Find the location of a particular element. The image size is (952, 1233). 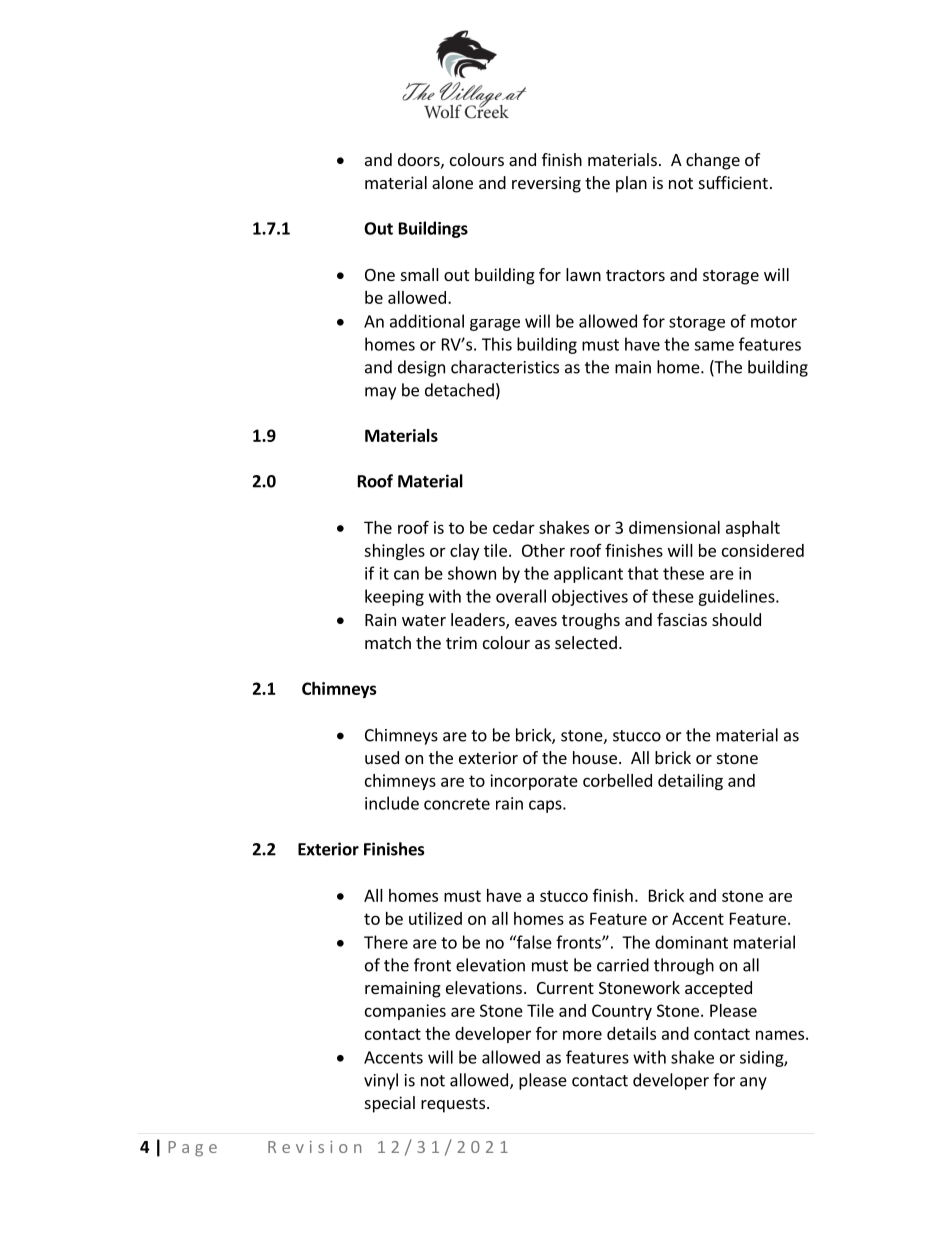

clay is located at coordinates (464, 552).
